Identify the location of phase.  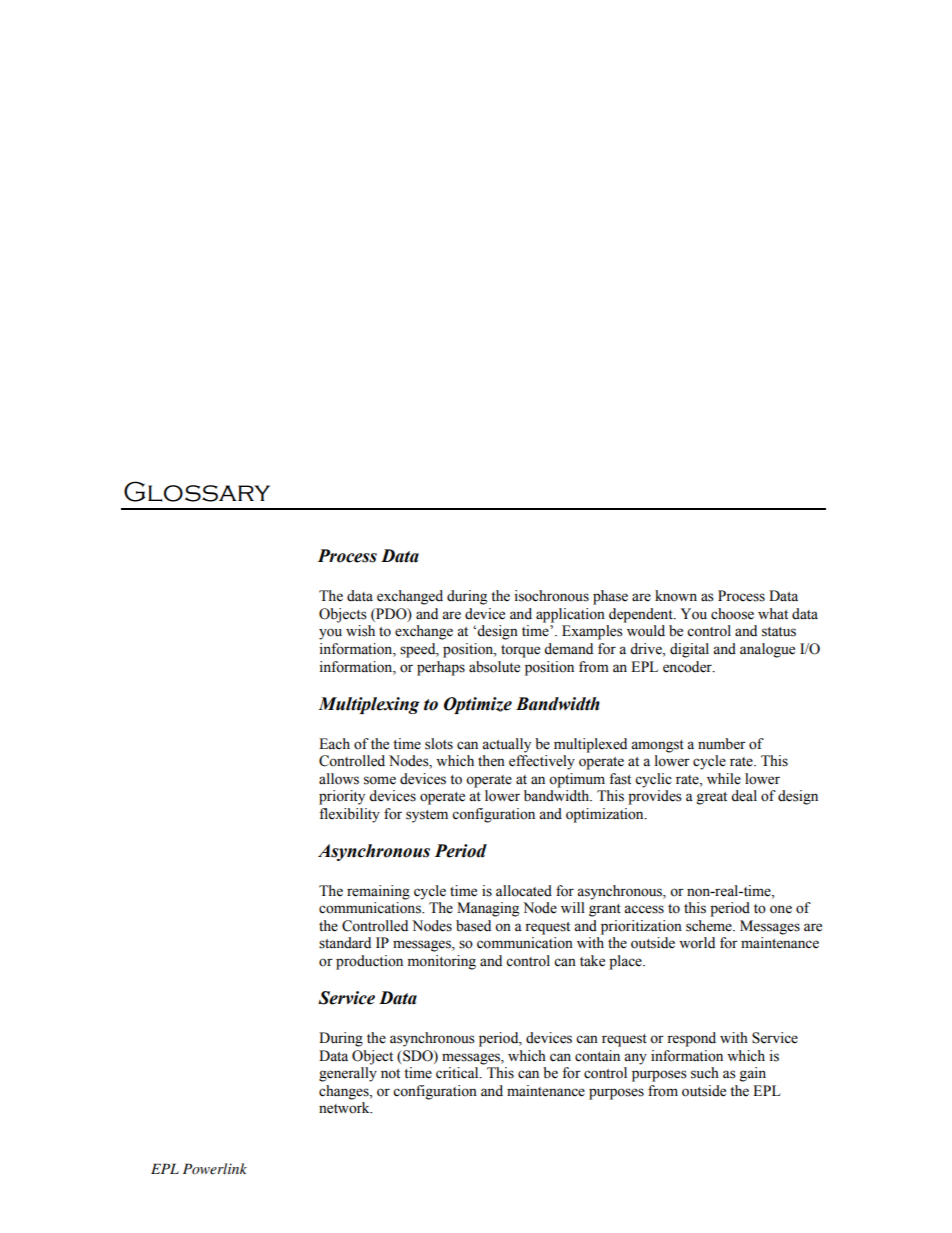
(610, 597).
